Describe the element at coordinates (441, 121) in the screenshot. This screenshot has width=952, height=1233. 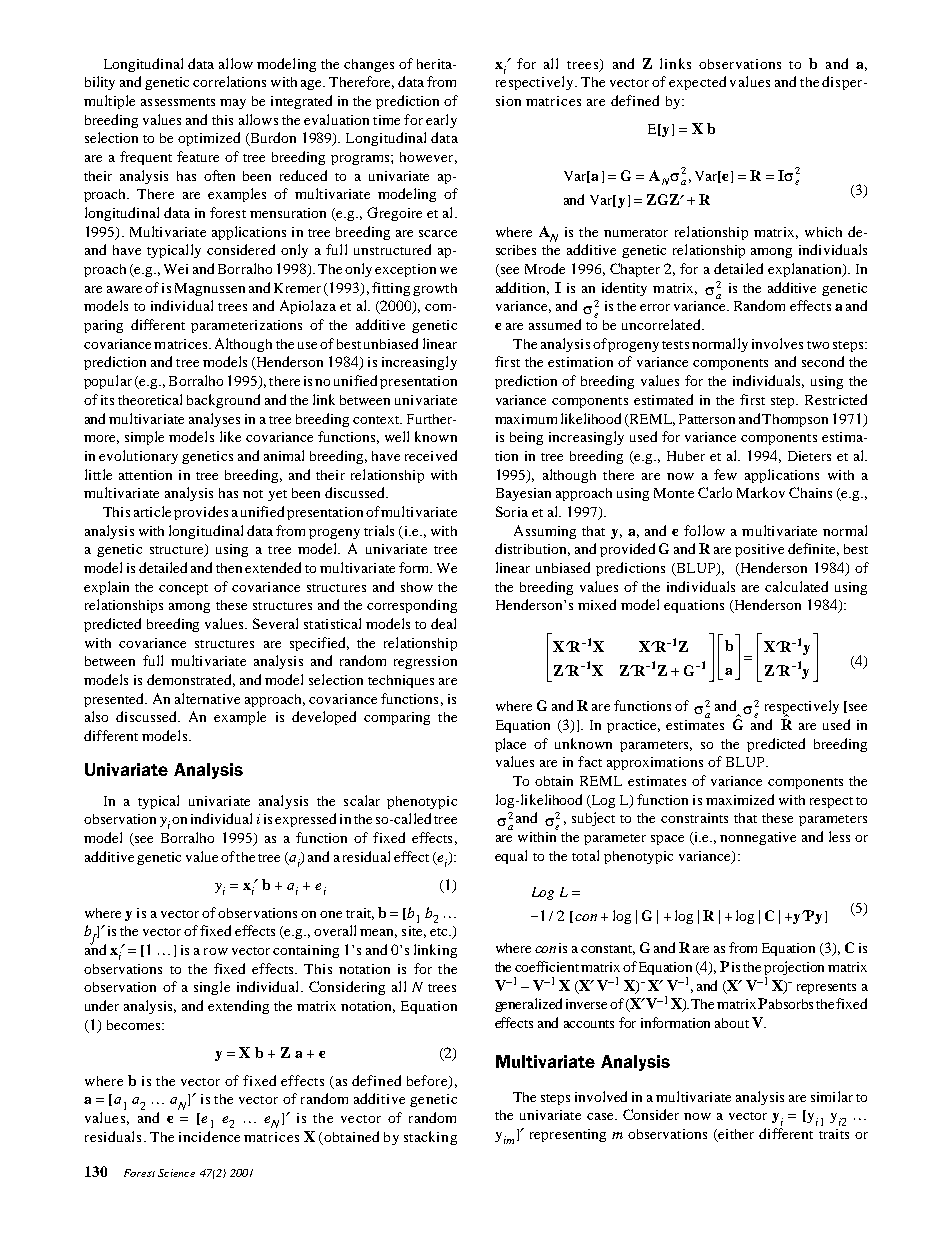
I see `early` at that location.
